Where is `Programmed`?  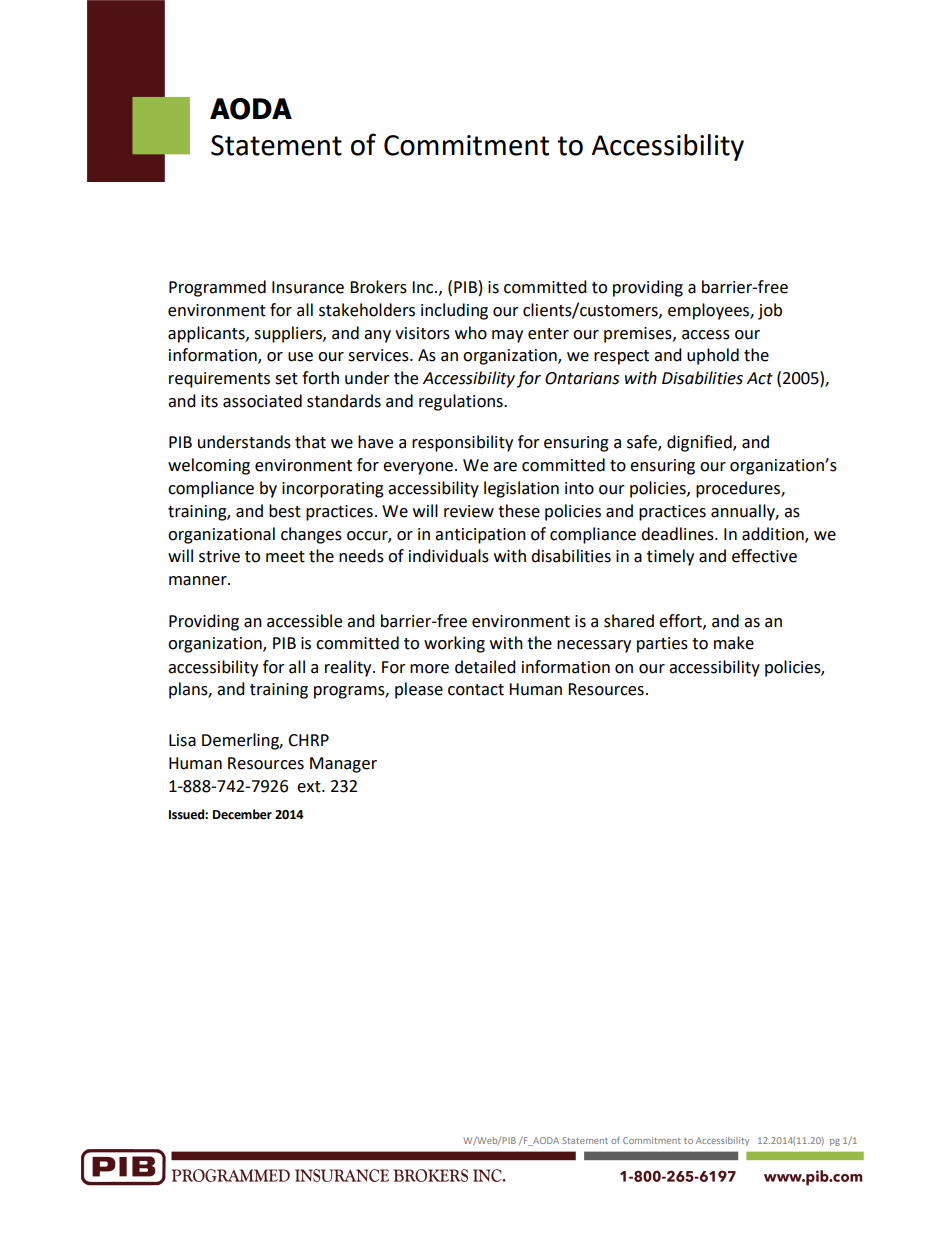 Programmed is located at coordinates (217, 288).
